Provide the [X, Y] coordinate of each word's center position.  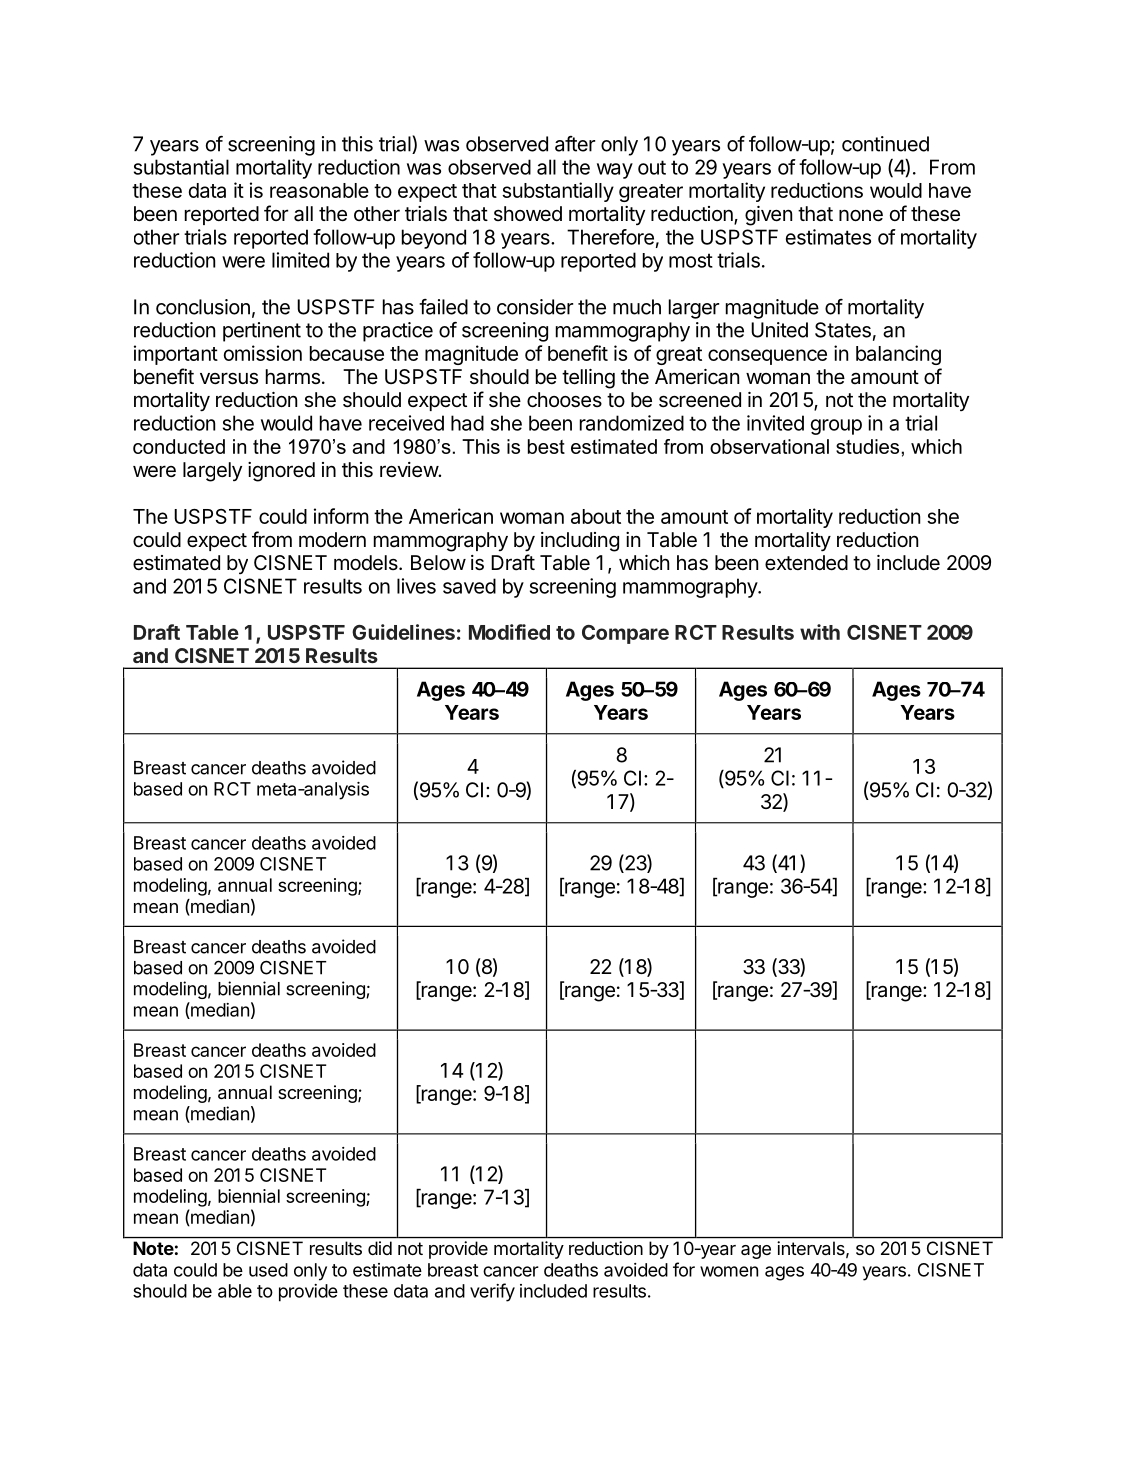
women [729, 1271]
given [768, 216]
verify [492, 1292]
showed [528, 213]
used [268, 1270]
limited [300, 260]
